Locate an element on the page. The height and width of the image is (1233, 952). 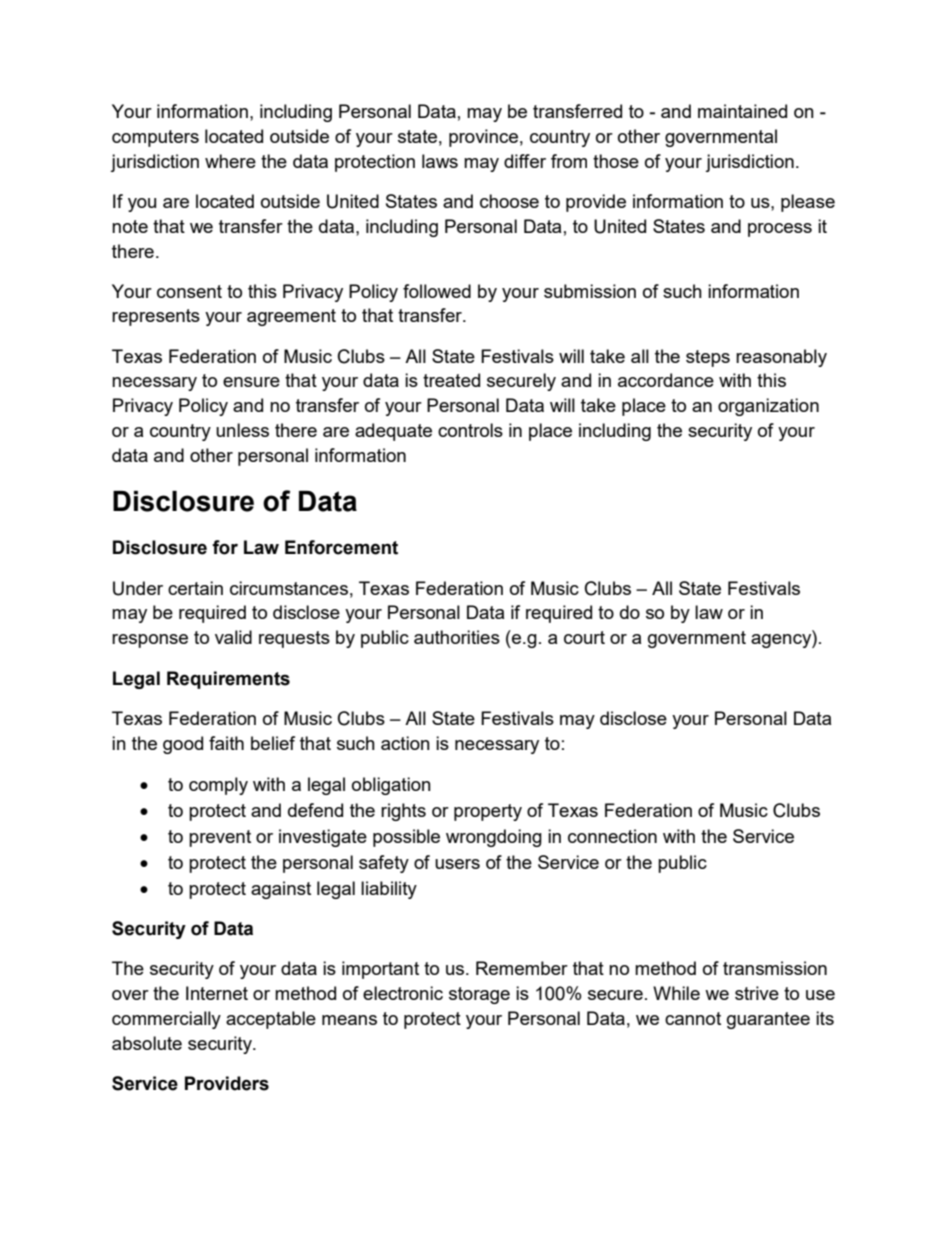
guarantee is located at coordinates (768, 1020).
